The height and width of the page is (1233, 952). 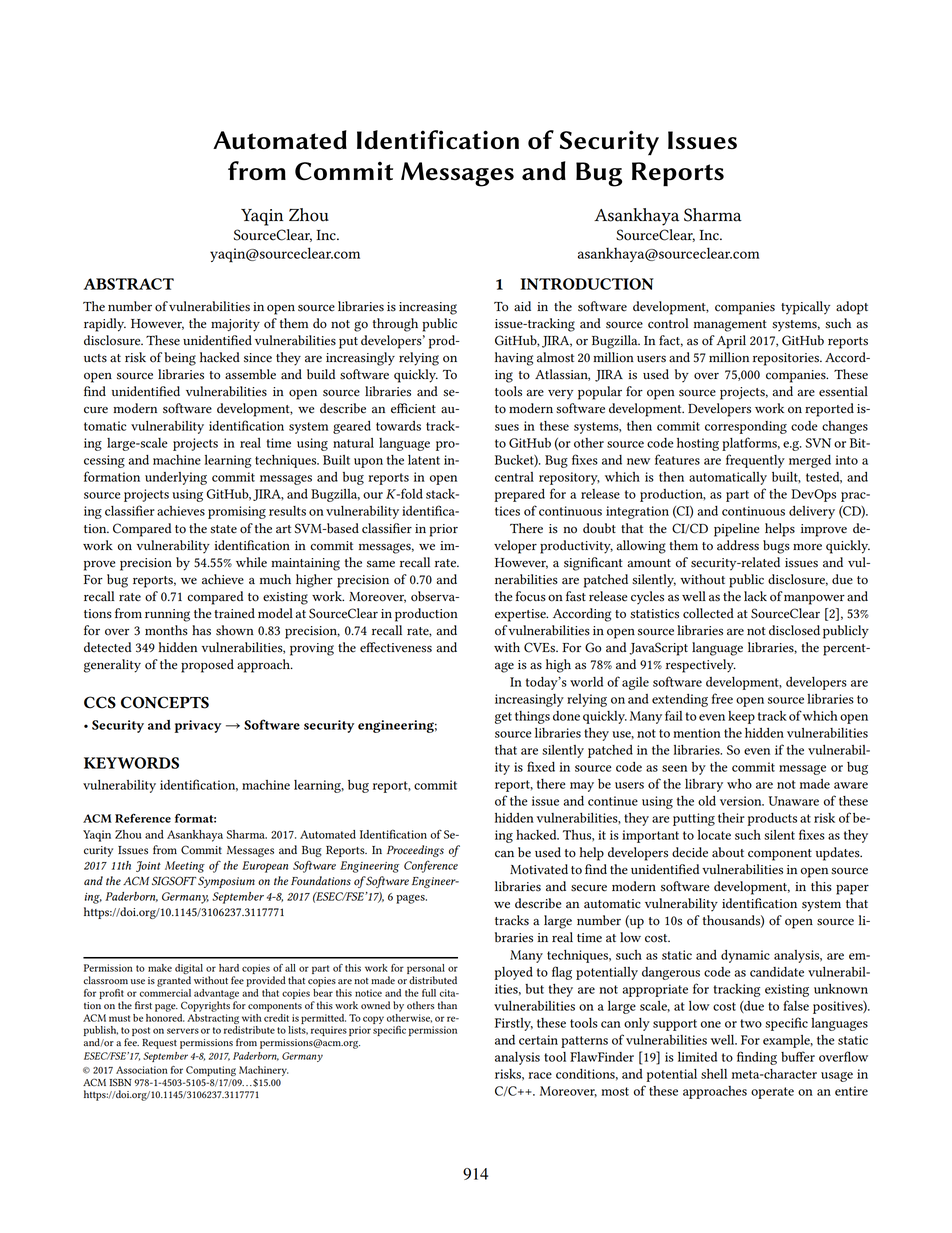 What do you see at coordinates (730, 326) in the page?
I see `management` at bounding box center [730, 326].
